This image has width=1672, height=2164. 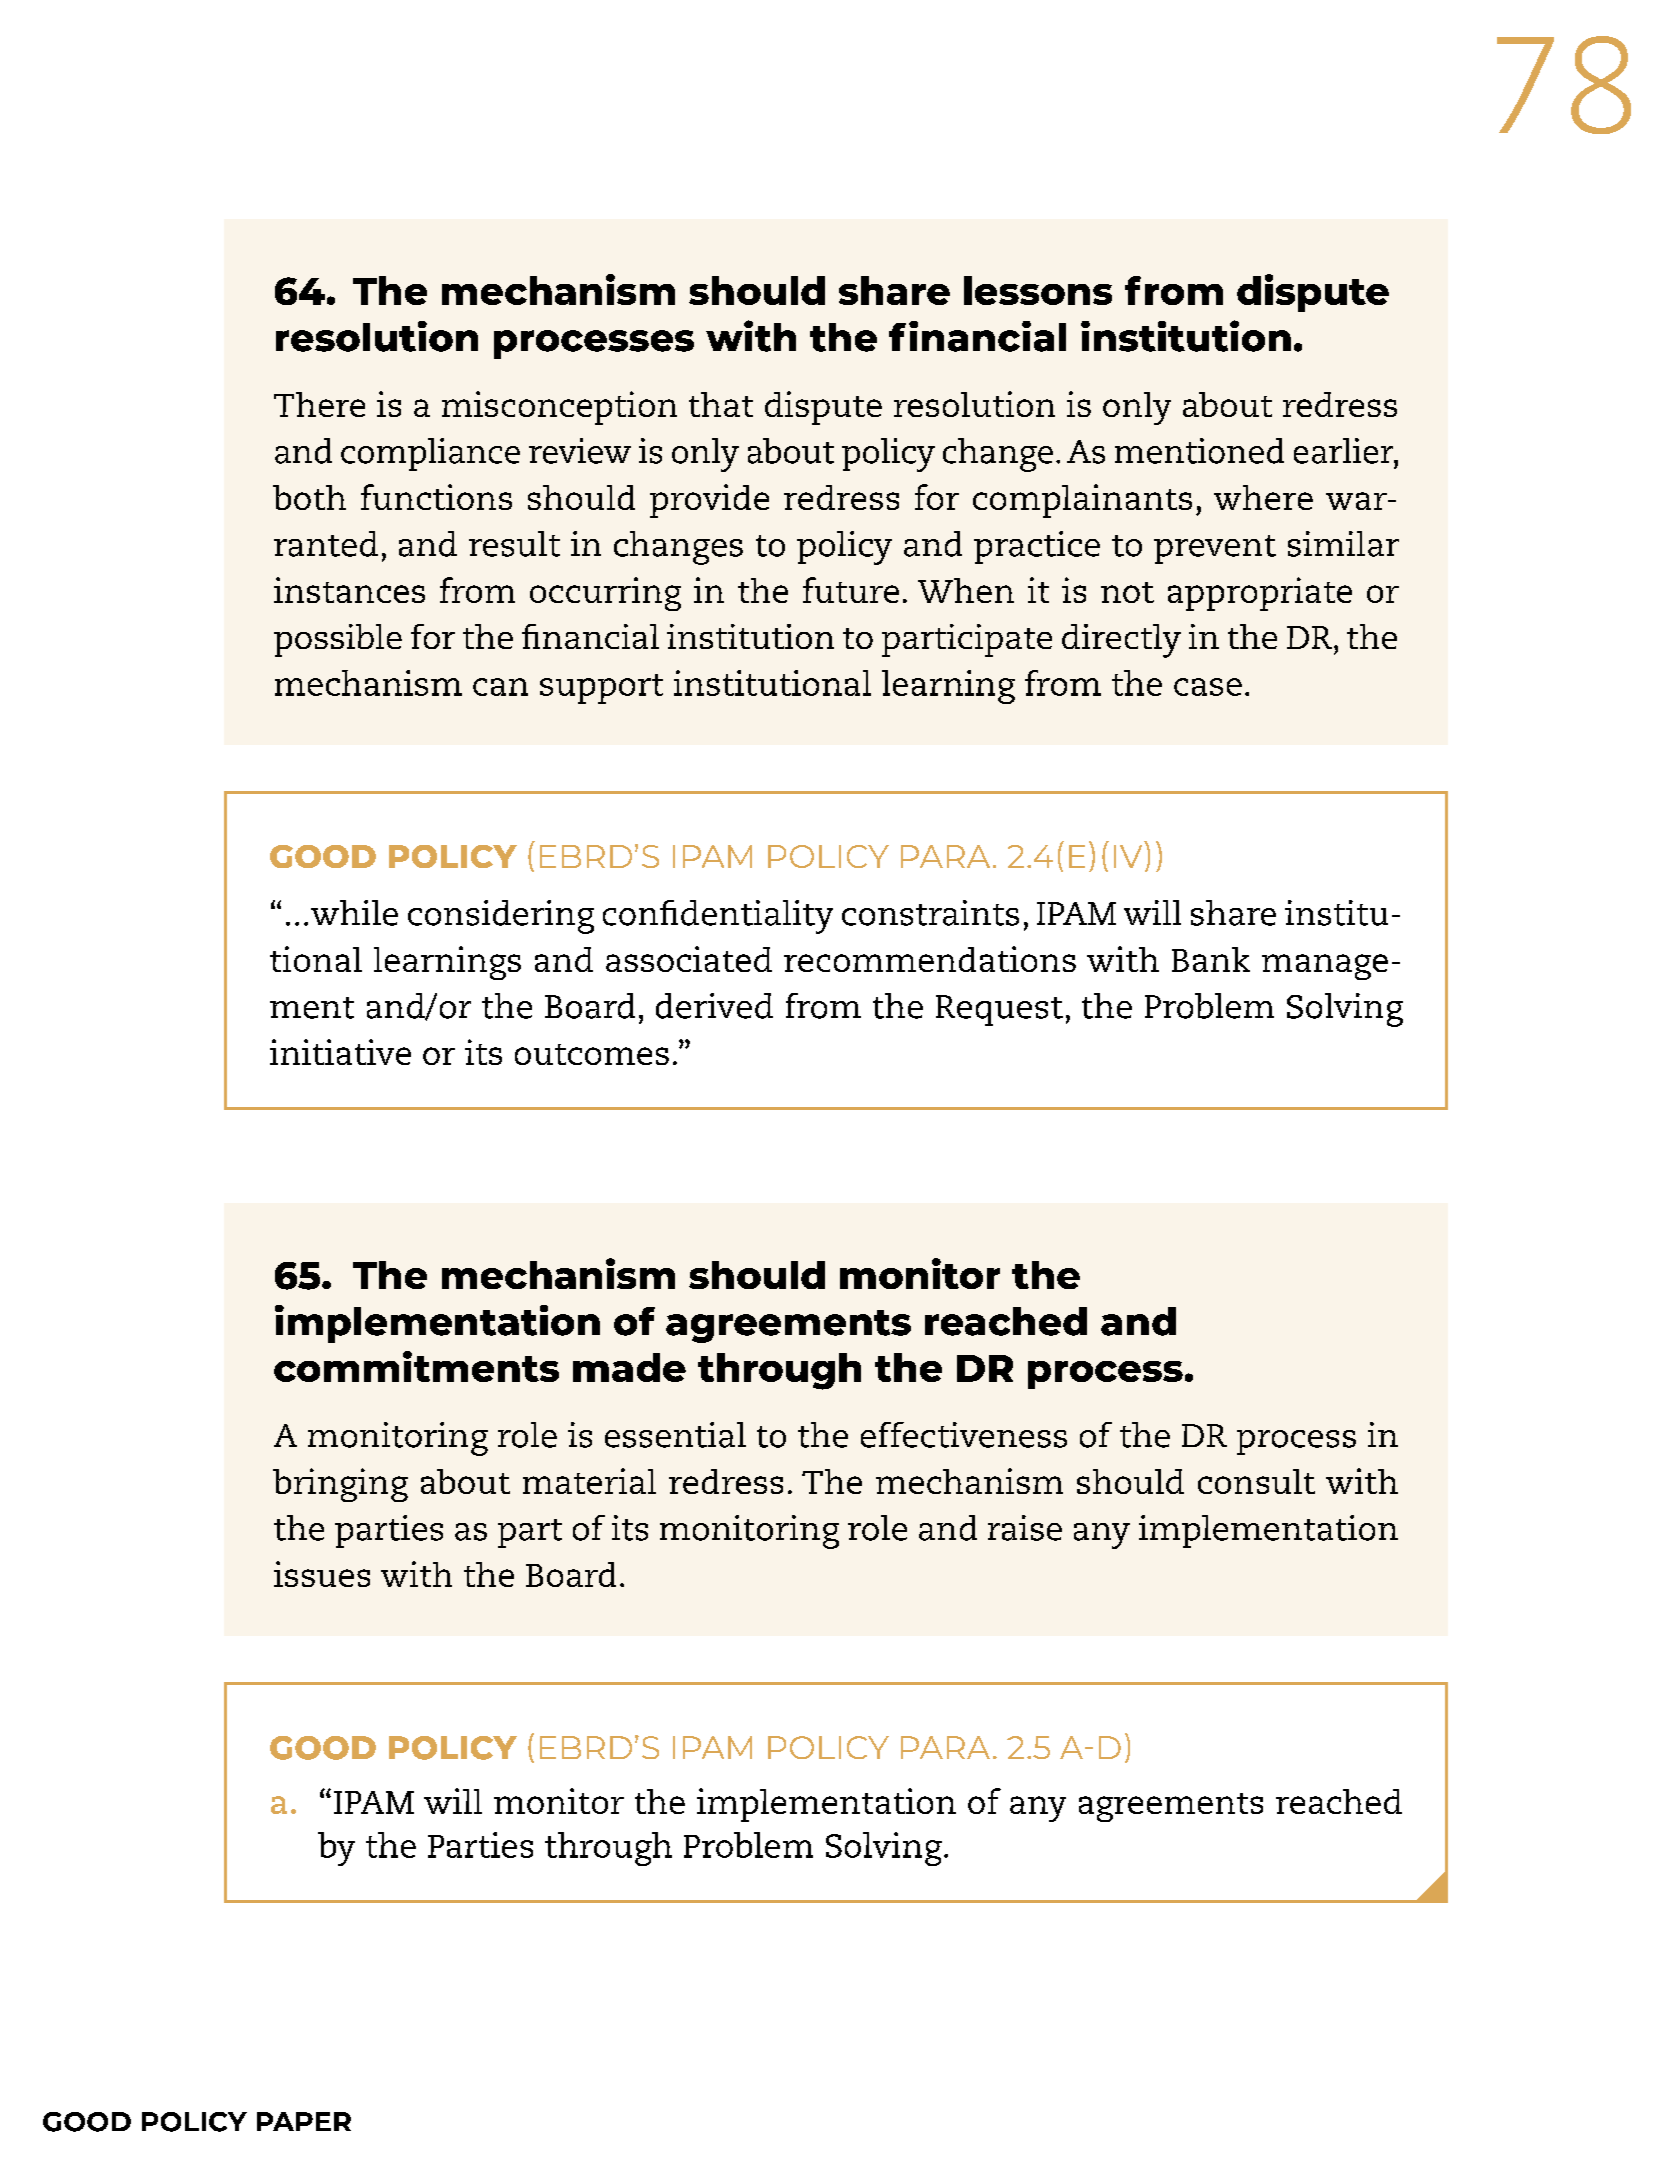 I want to click on material, so click(x=589, y=1481).
